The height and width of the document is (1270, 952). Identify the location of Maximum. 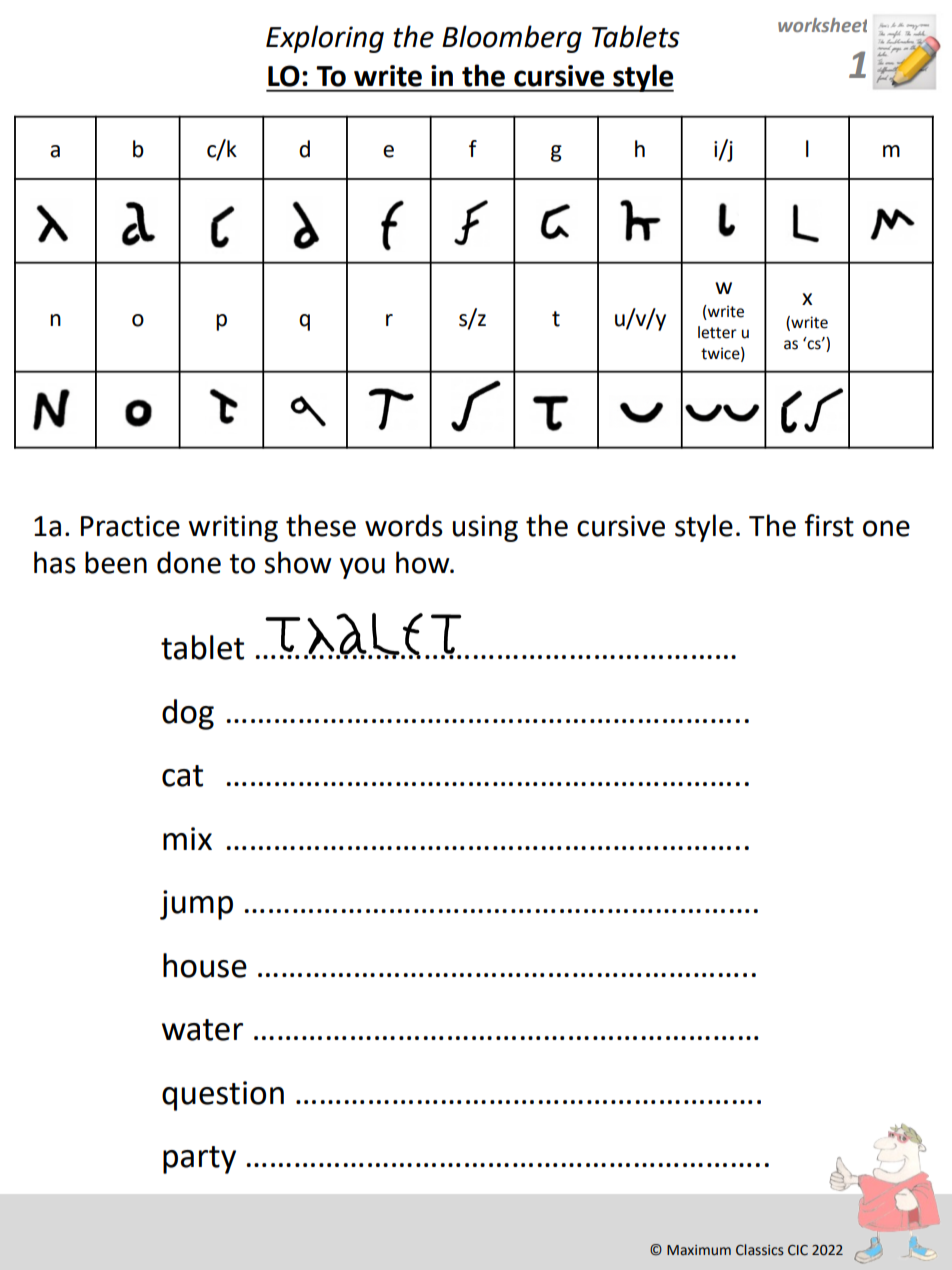
(699, 1250).
